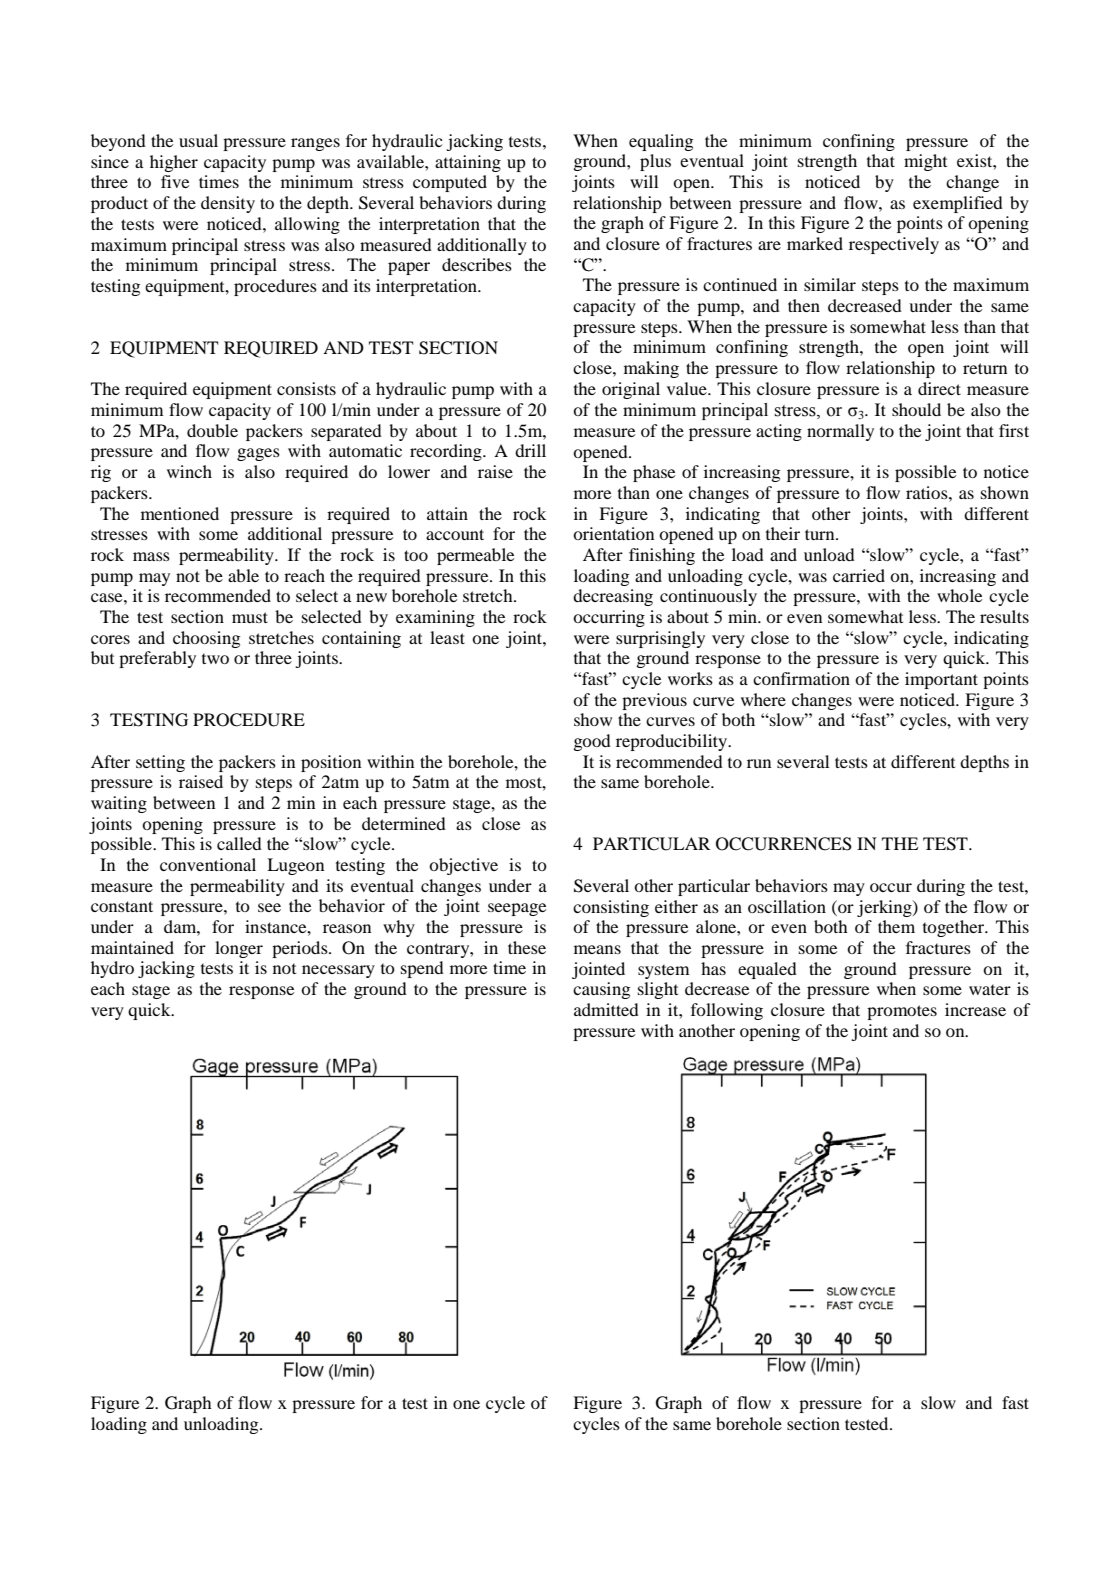 The height and width of the image is (1584, 1120). Describe the element at coordinates (592, 742) in the image. I see `good` at that location.
